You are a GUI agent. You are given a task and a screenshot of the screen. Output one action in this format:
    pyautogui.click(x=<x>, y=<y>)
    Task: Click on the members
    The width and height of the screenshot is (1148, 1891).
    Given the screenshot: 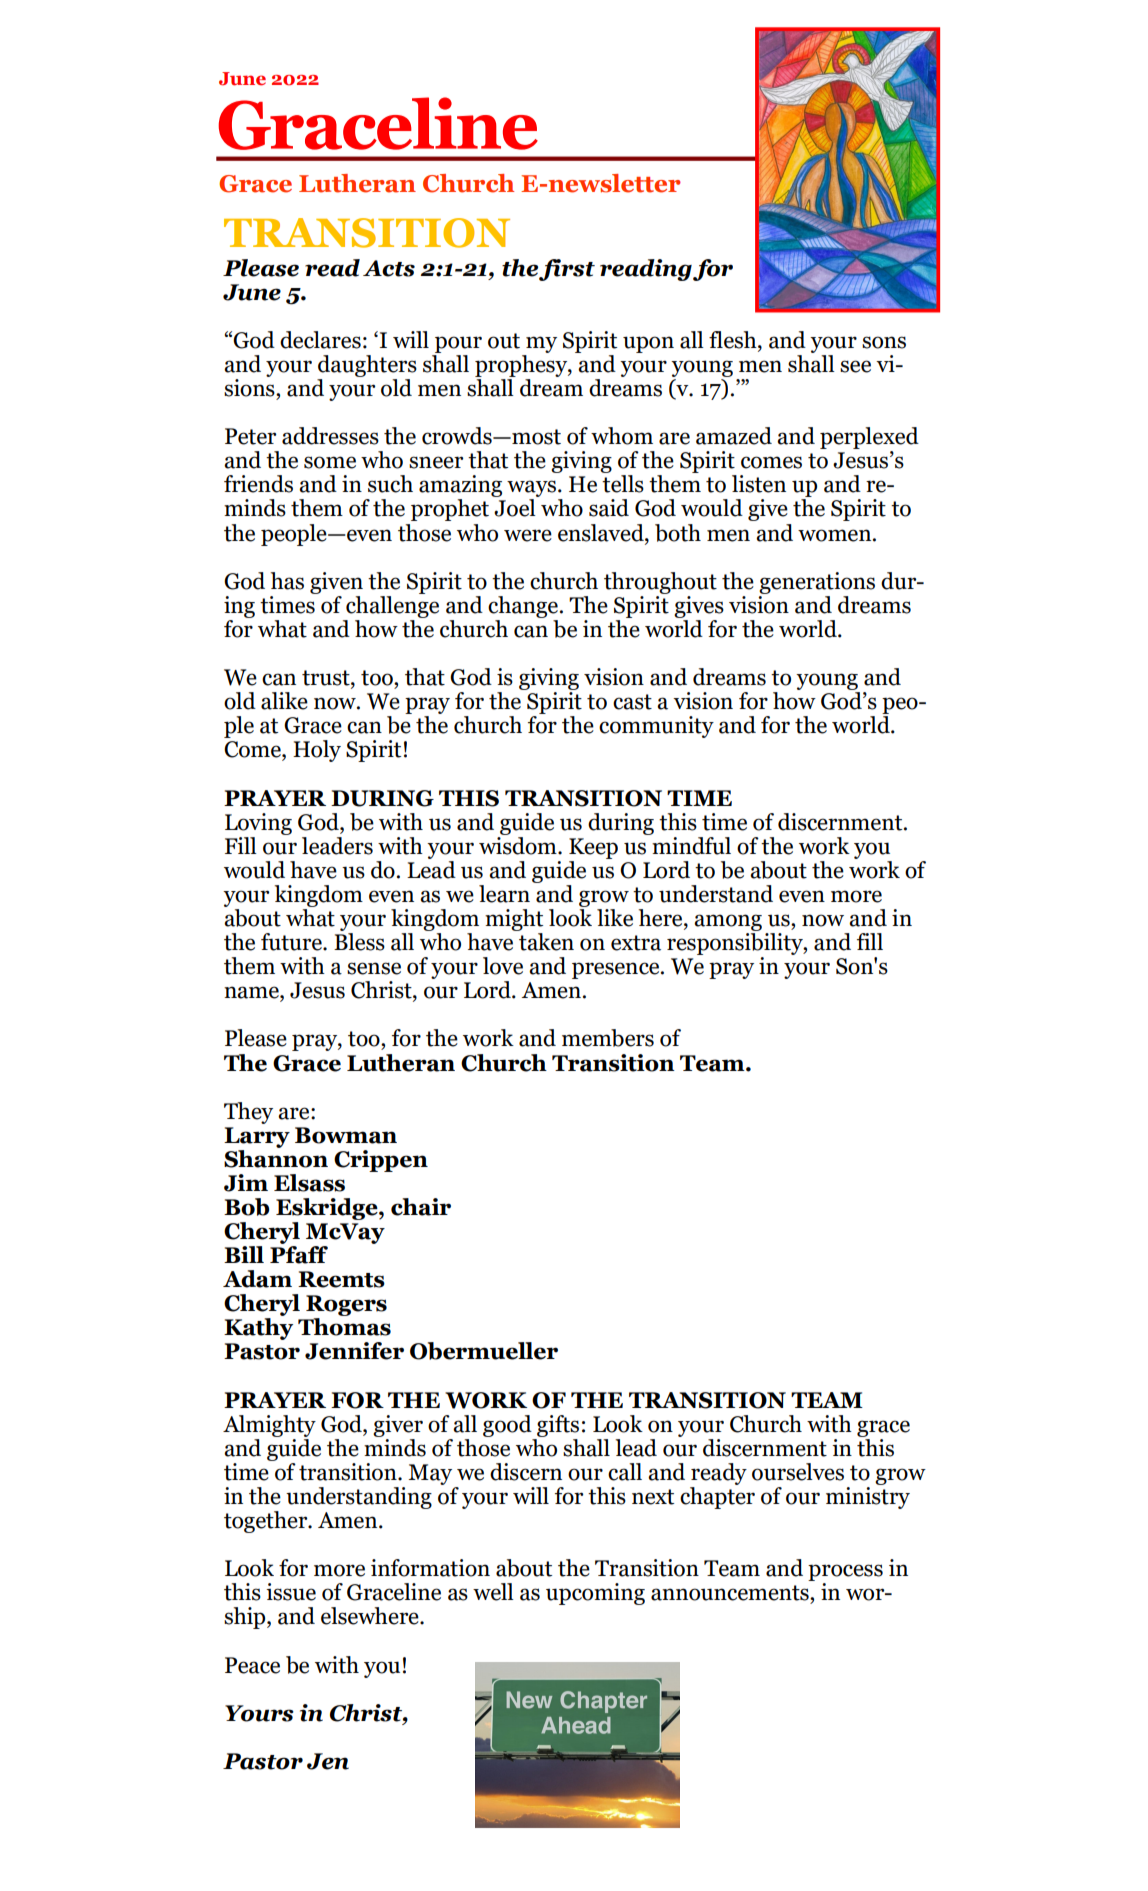 What is the action you would take?
    pyautogui.click(x=608, y=1038)
